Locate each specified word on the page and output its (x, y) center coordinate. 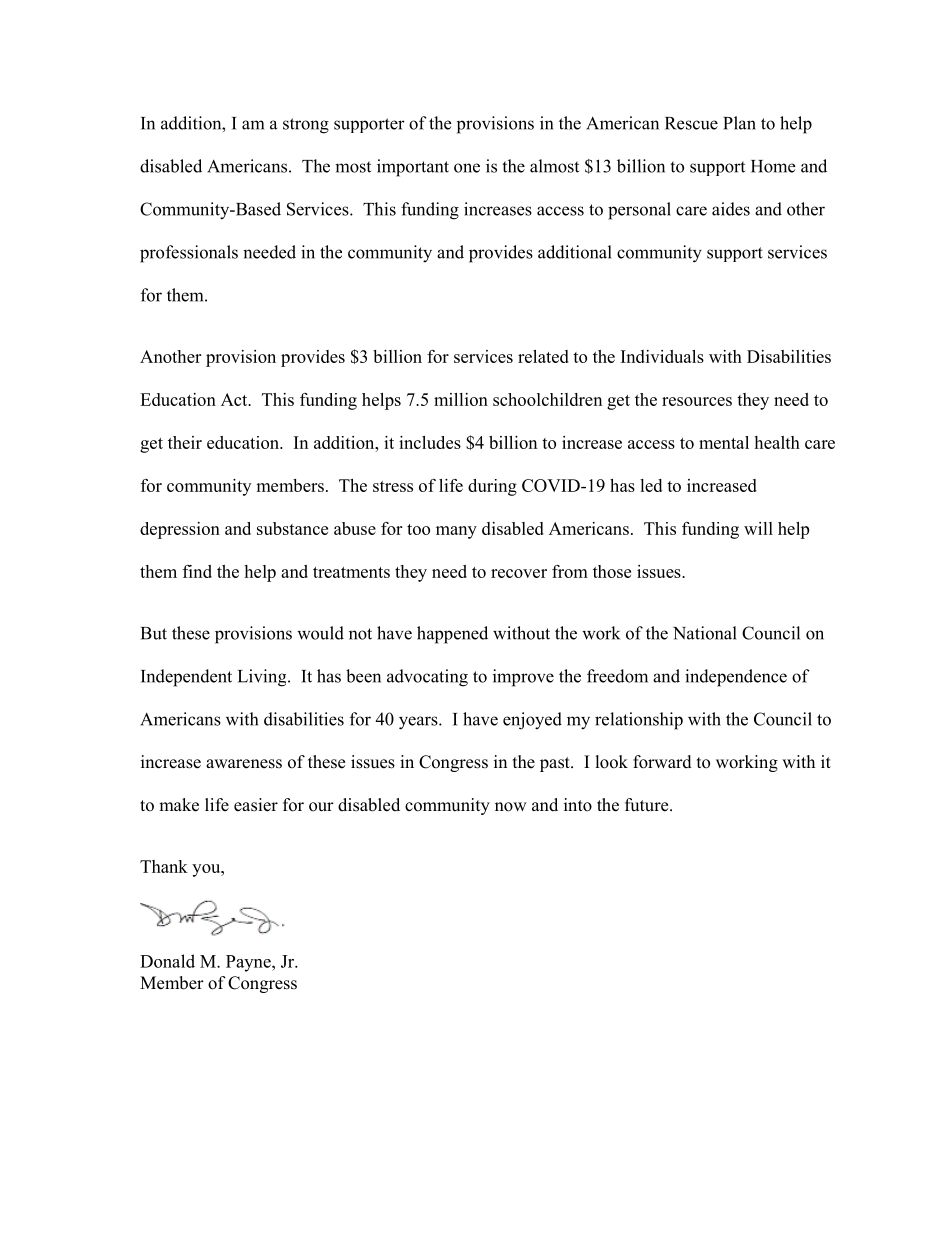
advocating (427, 678)
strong (306, 126)
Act (235, 399)
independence (736, 678)
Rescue (691, 123)
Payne (249, 963)
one (467, 168)
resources (697, 401)
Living (263, 678)
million (461, 399)
